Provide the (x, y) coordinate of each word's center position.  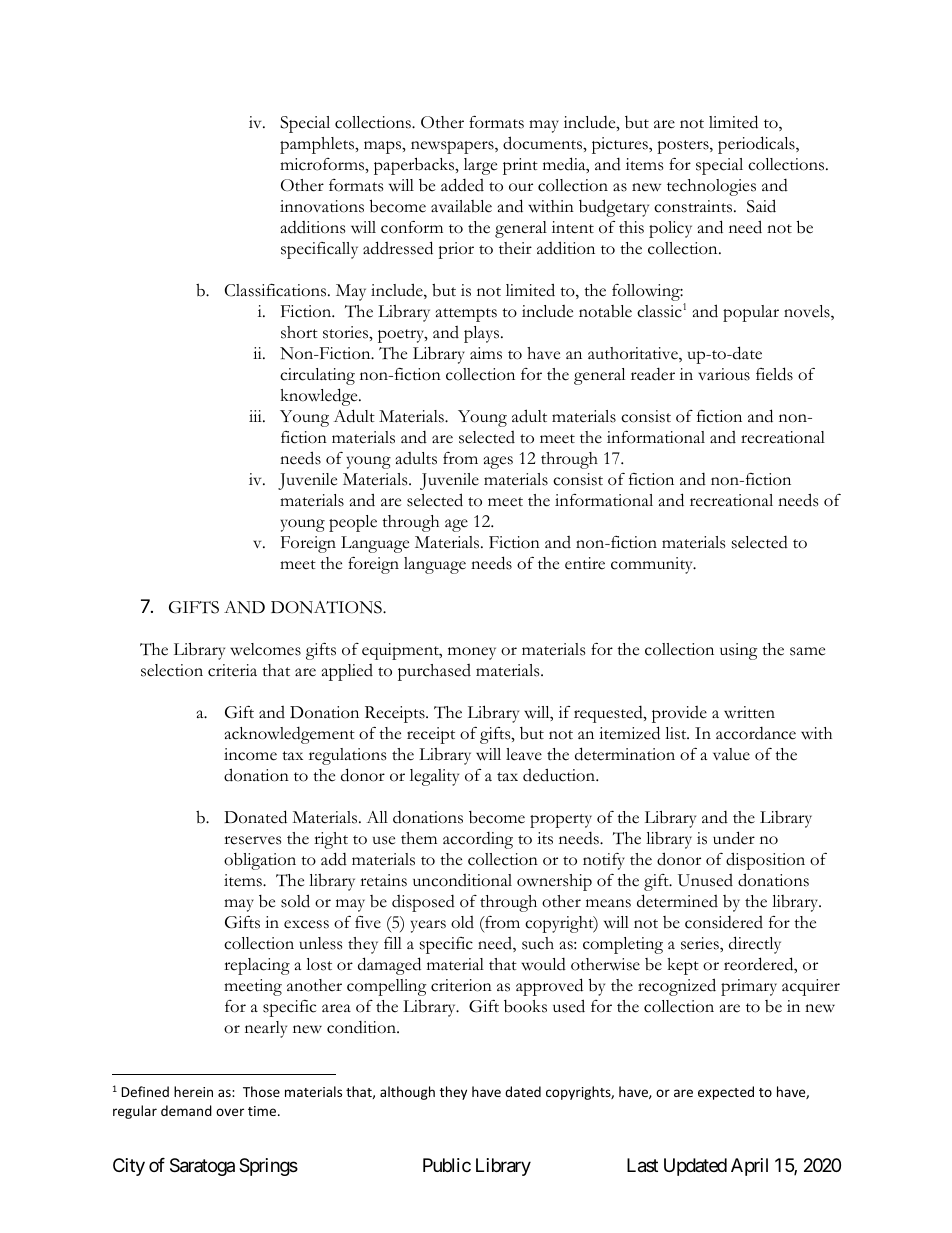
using (739, 651)
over (230, 1112)
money (472, 653)
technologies (711, 187)
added (462, 185)
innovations (322, 206)
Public (447, 1165)
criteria (232, 670)
